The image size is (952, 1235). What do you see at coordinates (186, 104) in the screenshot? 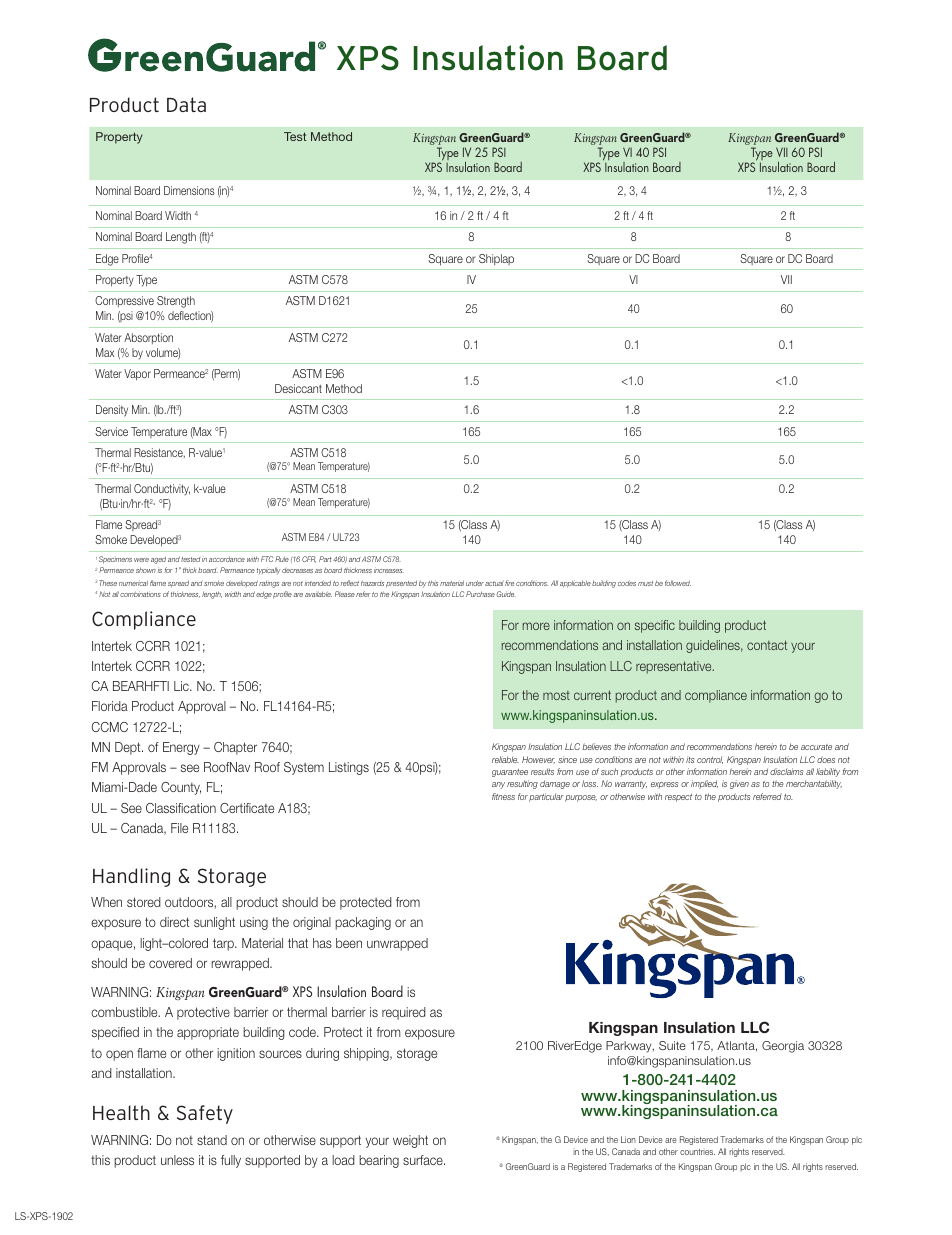
I see `Data` at bounding box center [186, 104].
